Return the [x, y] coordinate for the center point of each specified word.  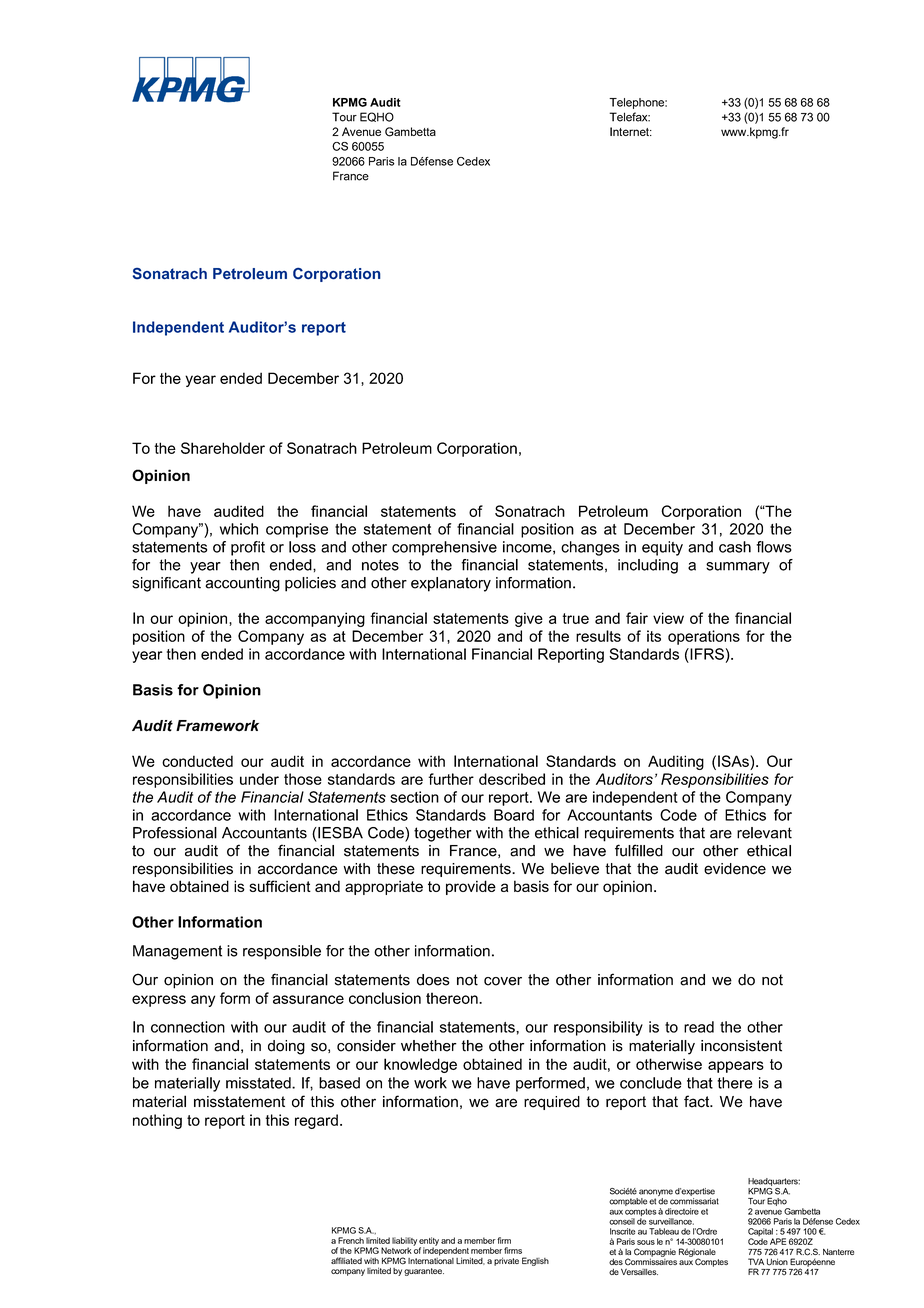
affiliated [346, 1260]
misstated [259, 1083]
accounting [242, 584]
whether [429, 1046]
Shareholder [223, 448]
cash [735, 547]
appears [736, 1067]
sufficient [280, 886]
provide [471, 887]
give [529, 619]
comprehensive [444, 548]
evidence [735, 869]
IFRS [706, 654]
